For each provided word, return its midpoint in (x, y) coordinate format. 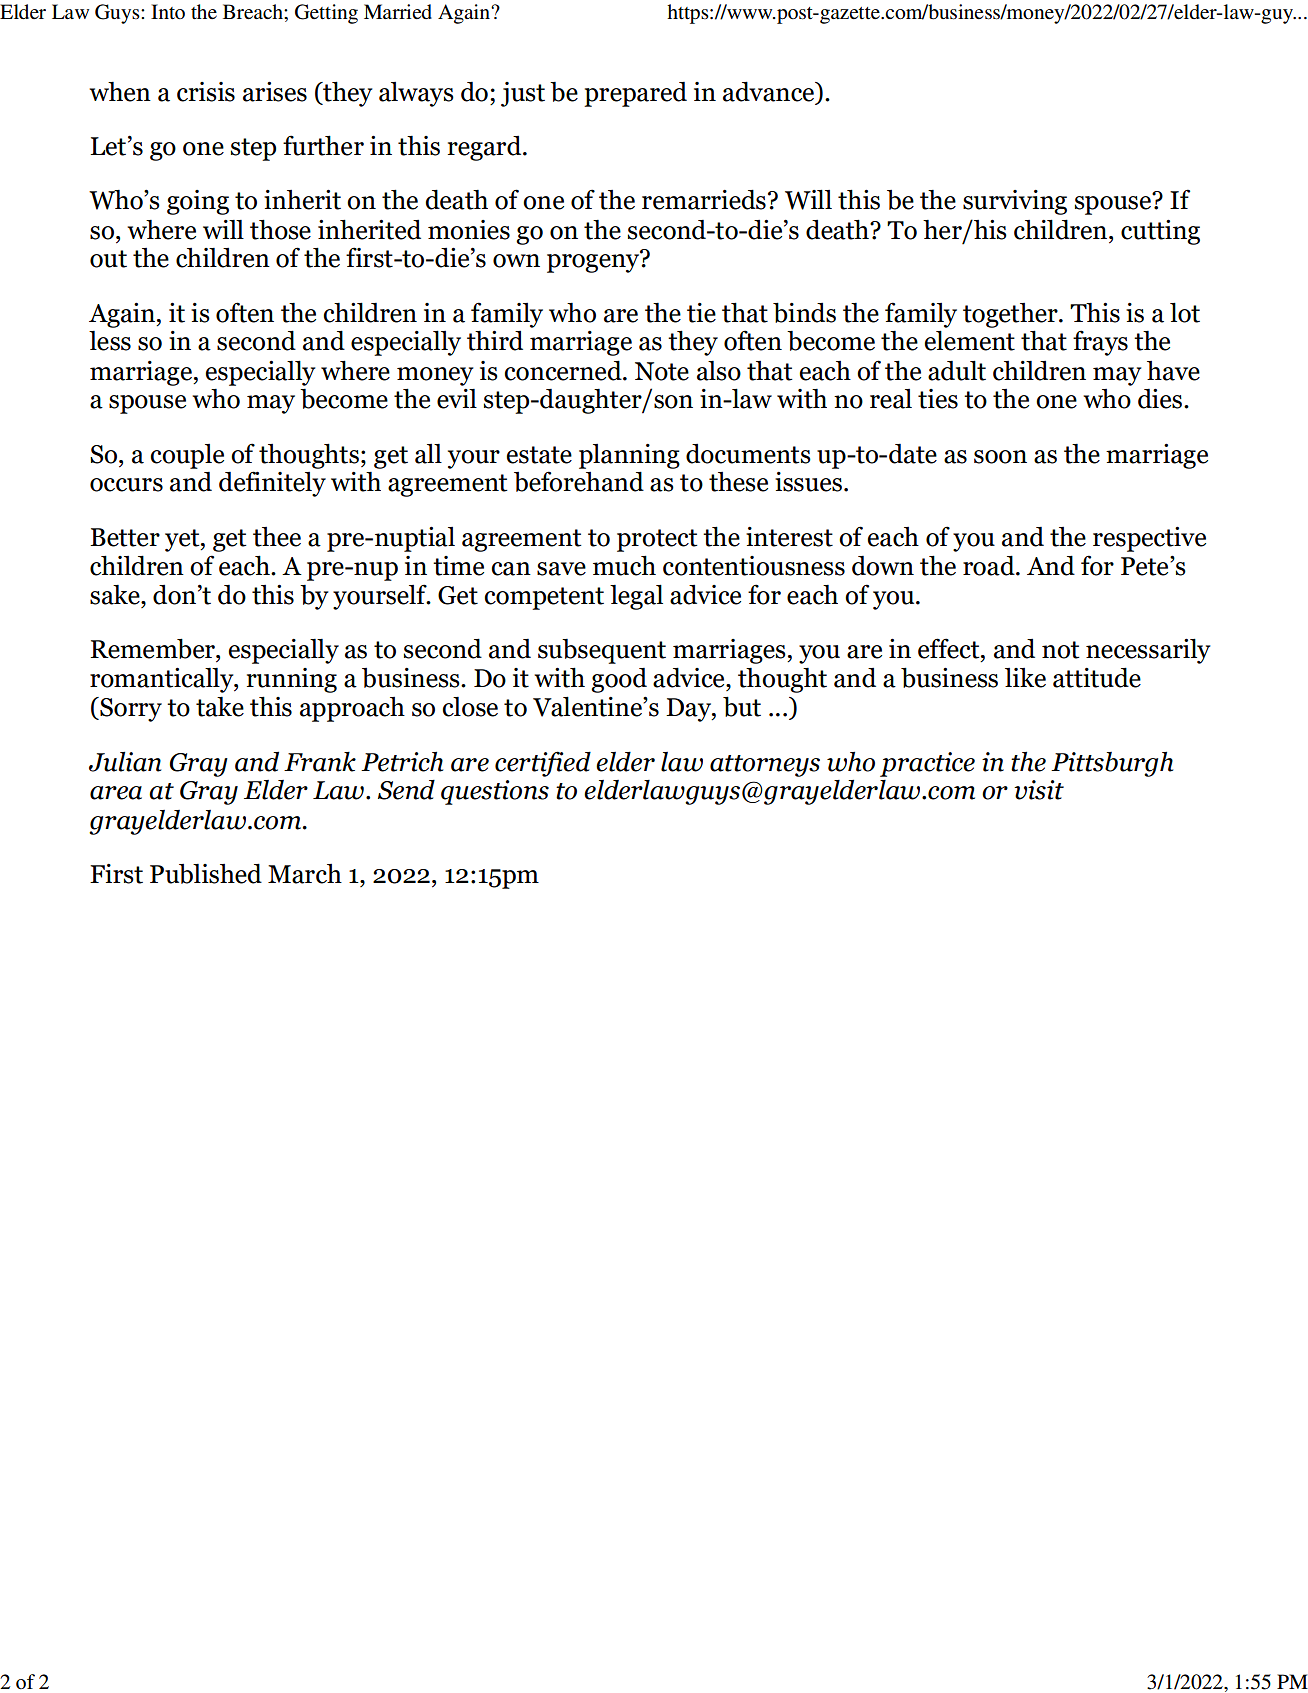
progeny (594, 262)
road (990, 565)
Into (168, 11)
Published (206, 873)
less (110, 341)
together (1011, 315)
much (624, 565)
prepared (635, 94)
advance (770, 91)
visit (1039, 790)
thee (277, 537)
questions (495, 792)
